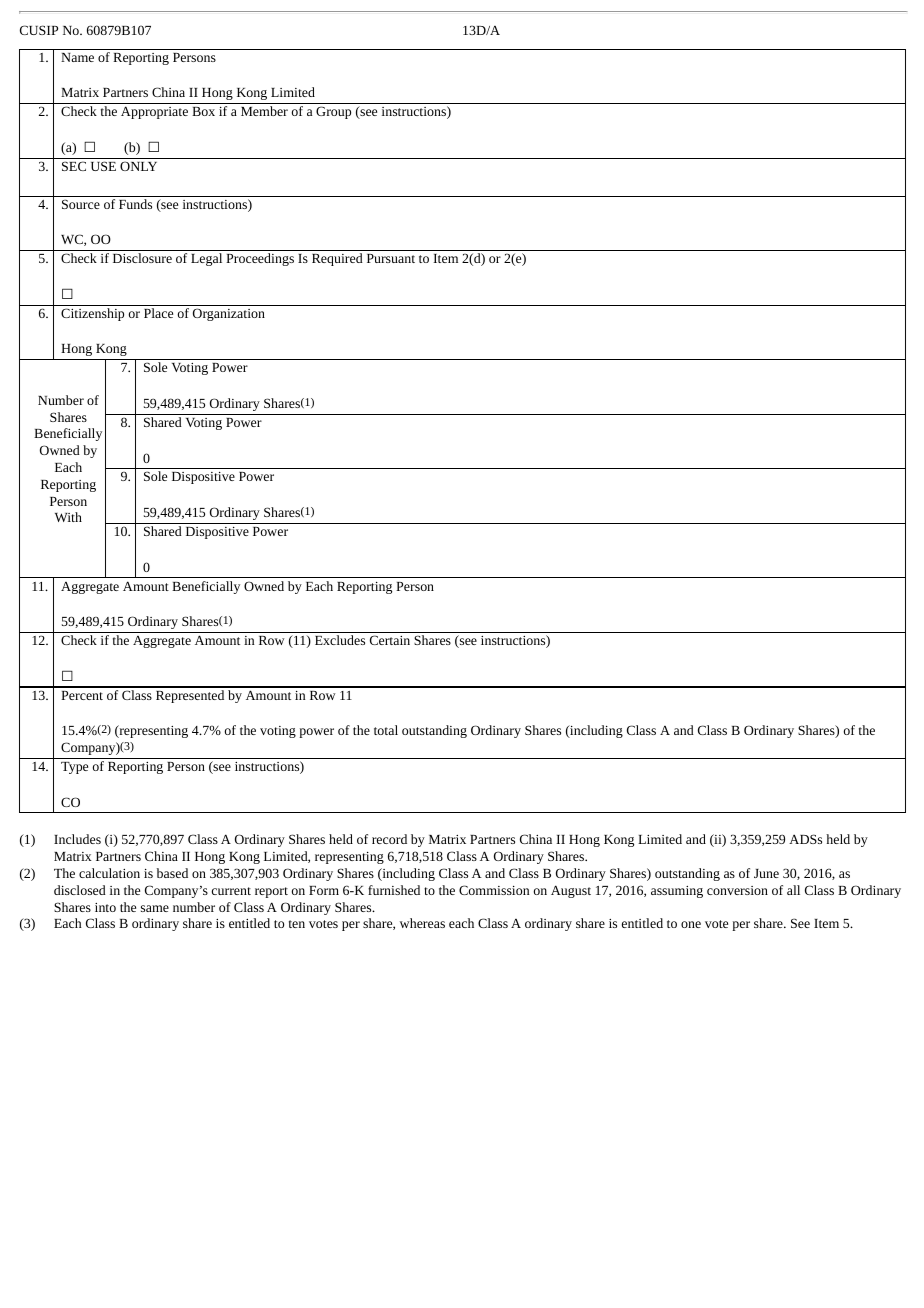  Describe the element at coordinates (68, 517) in the screenshot. I see `With` at that location.
